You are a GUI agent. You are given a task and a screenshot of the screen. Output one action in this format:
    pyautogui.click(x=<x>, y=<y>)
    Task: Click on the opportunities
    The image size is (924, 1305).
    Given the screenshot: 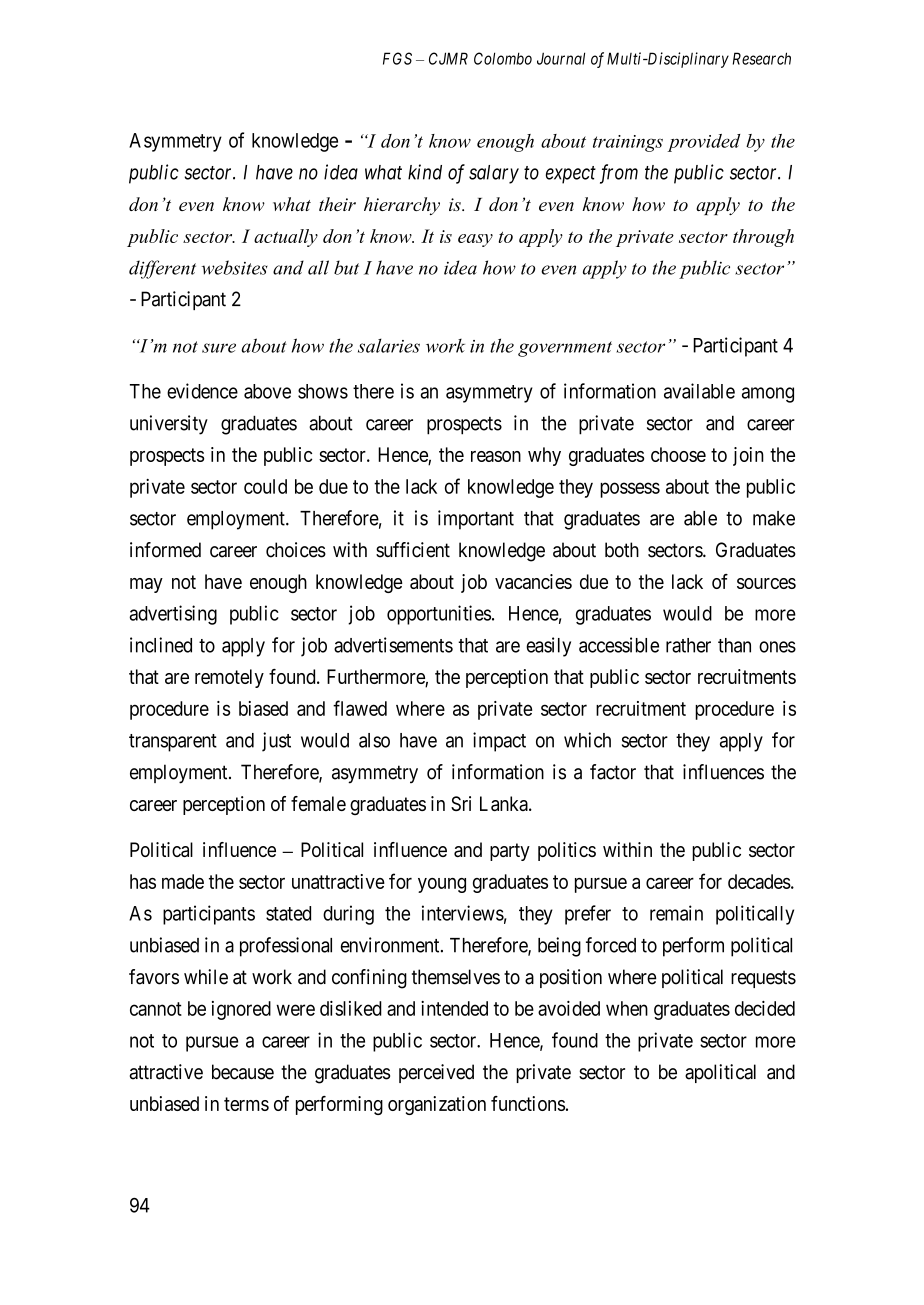 What is the action you would take?
    pyautogui.click(x=439, y=615)
